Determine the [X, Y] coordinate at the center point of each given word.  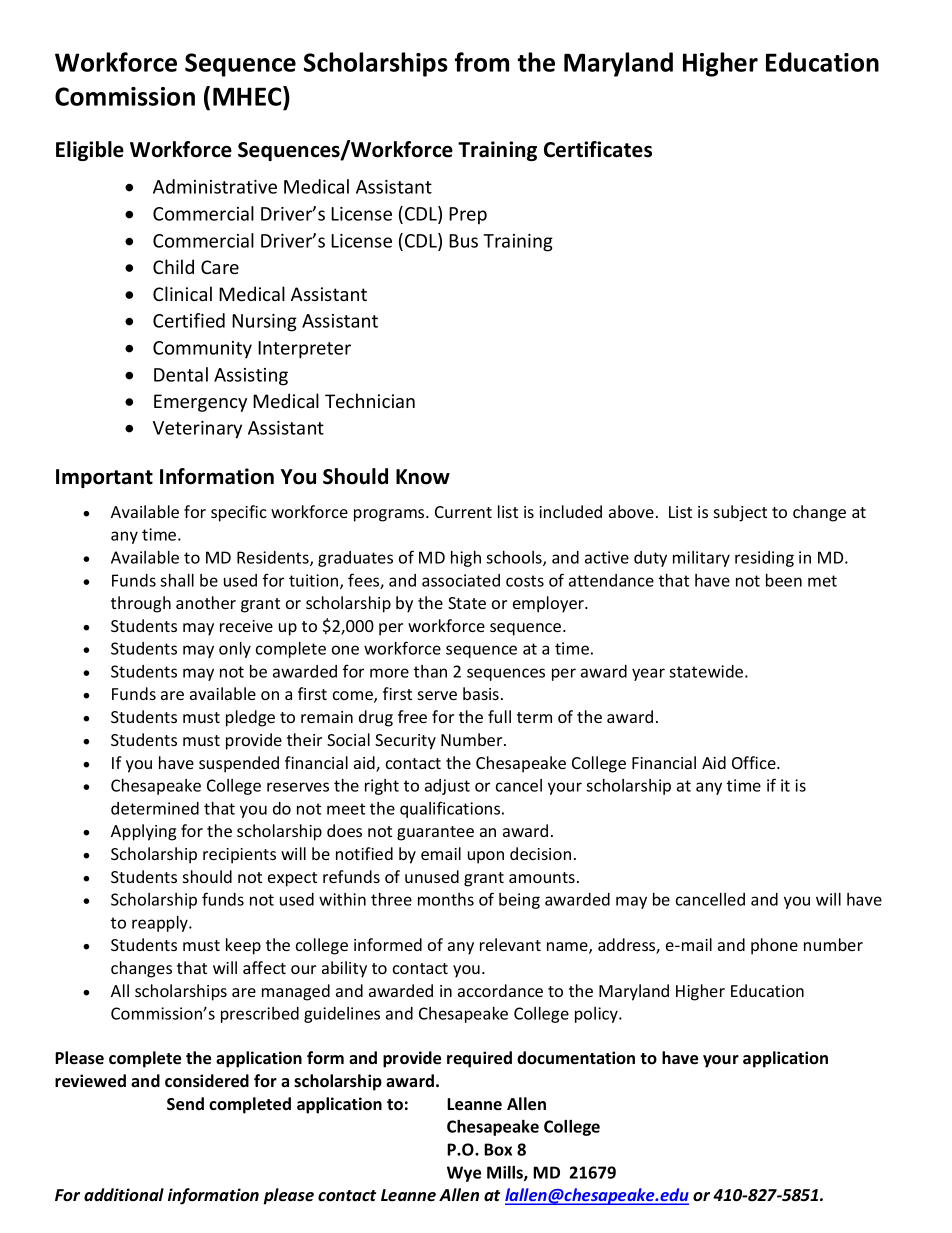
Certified [189, 320]
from [482, 62]
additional [124, 1195]
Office [755, 762]
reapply [161, 924]
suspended [239, 764]
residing [764, 559]
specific [239, 513]
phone [774, 946]
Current [463, 512]
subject [740, 513]
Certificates [598, 149]
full [499, 716]
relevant [510, 944]
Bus [463, 241]
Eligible [90, 151]
